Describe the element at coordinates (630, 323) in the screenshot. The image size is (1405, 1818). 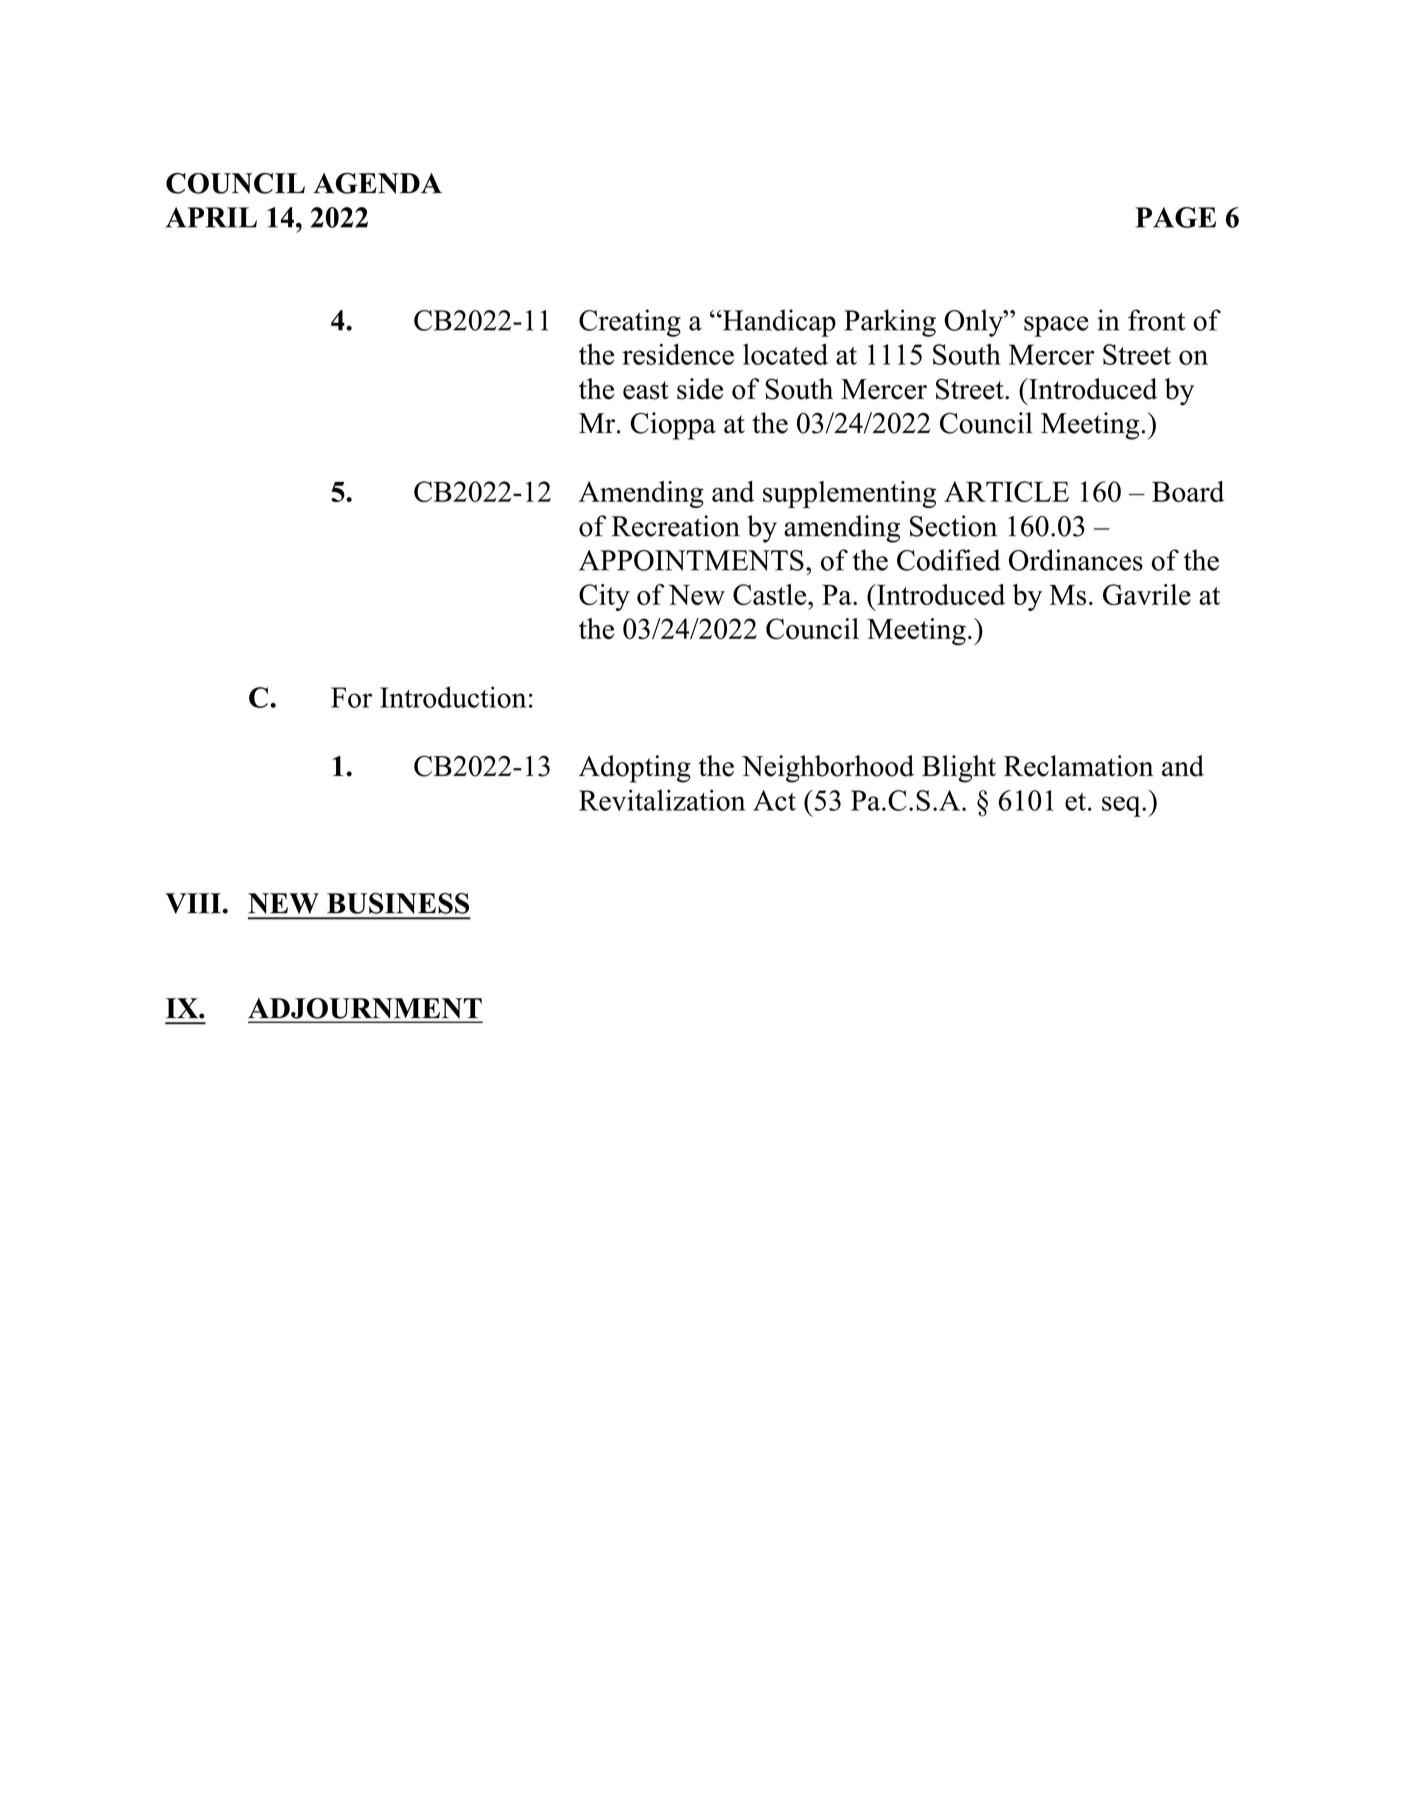
I see `Creating` at that location.
